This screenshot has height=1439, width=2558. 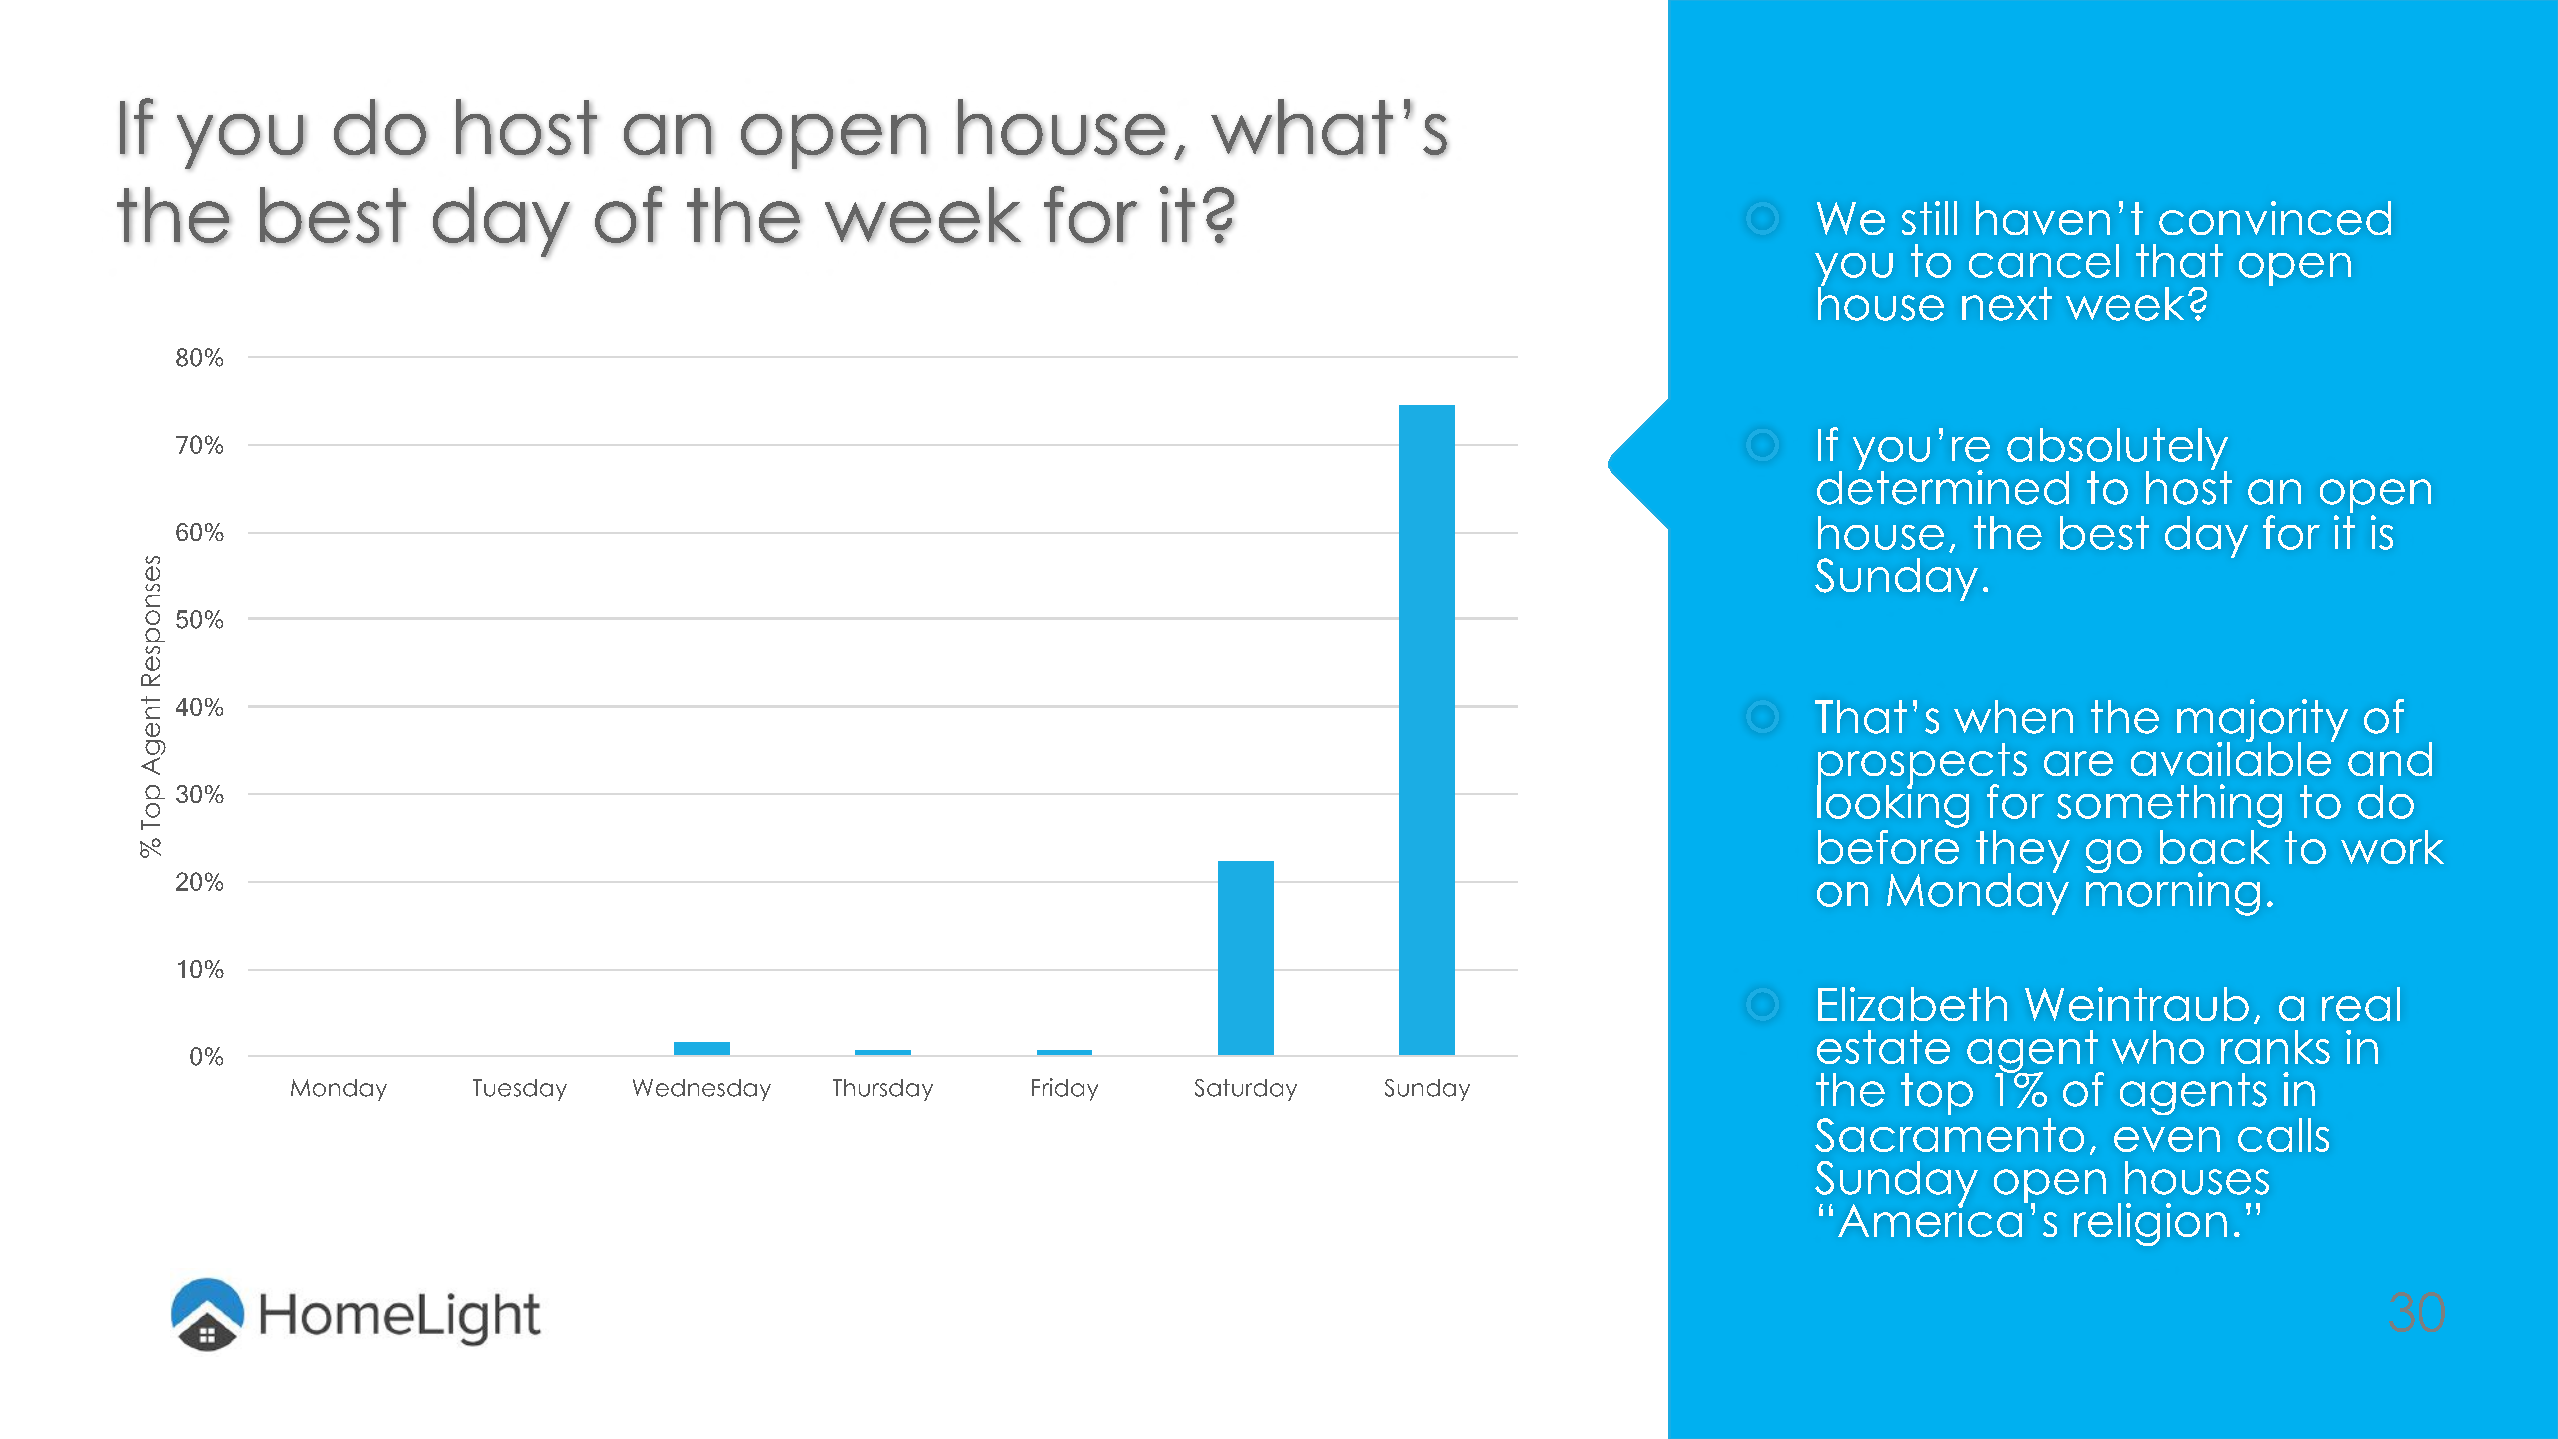 I want to click on next, so click(x=2007, y=304).
